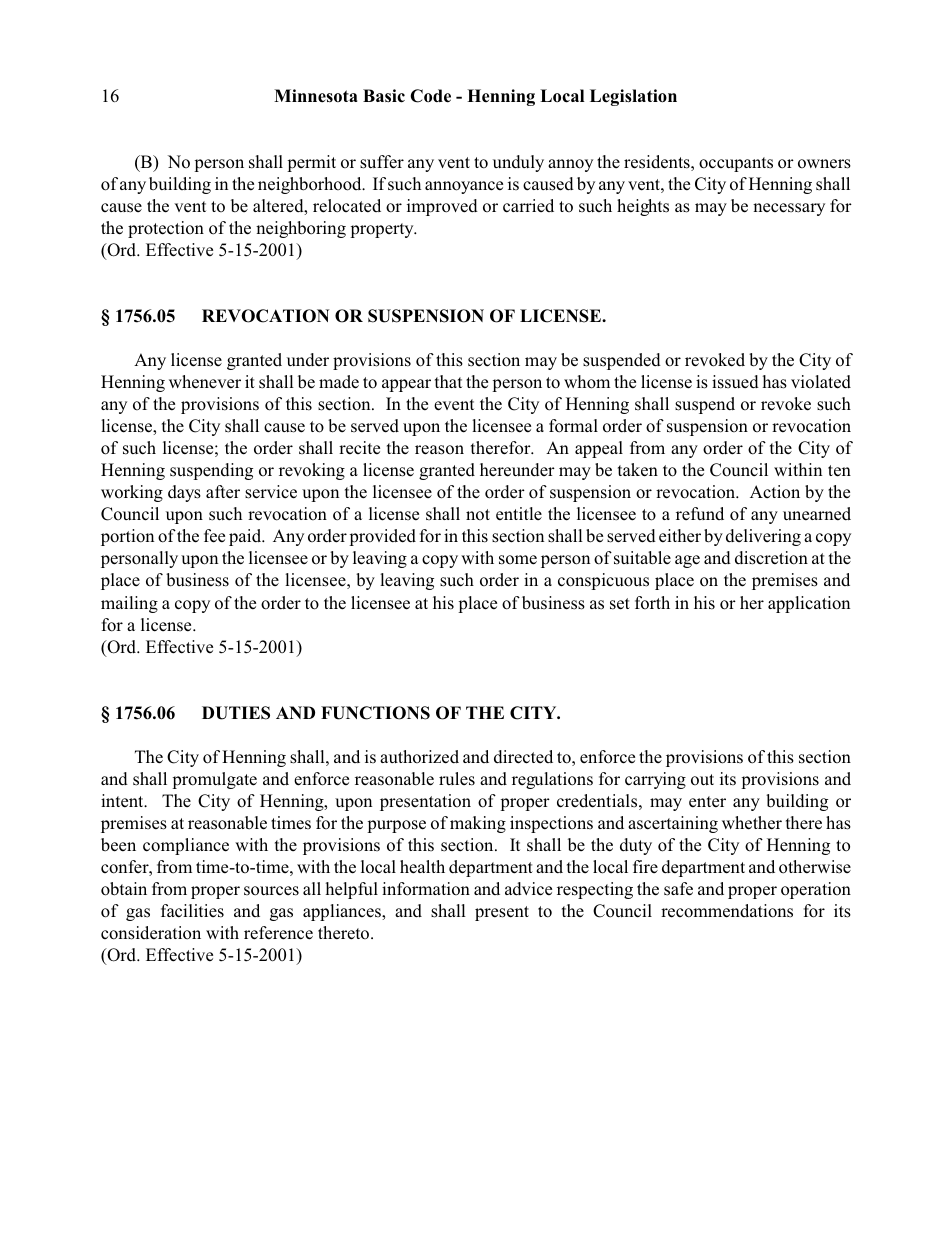  Describe the element at coordinates (727, 911) in the image. I see `recommendations` at that location.
